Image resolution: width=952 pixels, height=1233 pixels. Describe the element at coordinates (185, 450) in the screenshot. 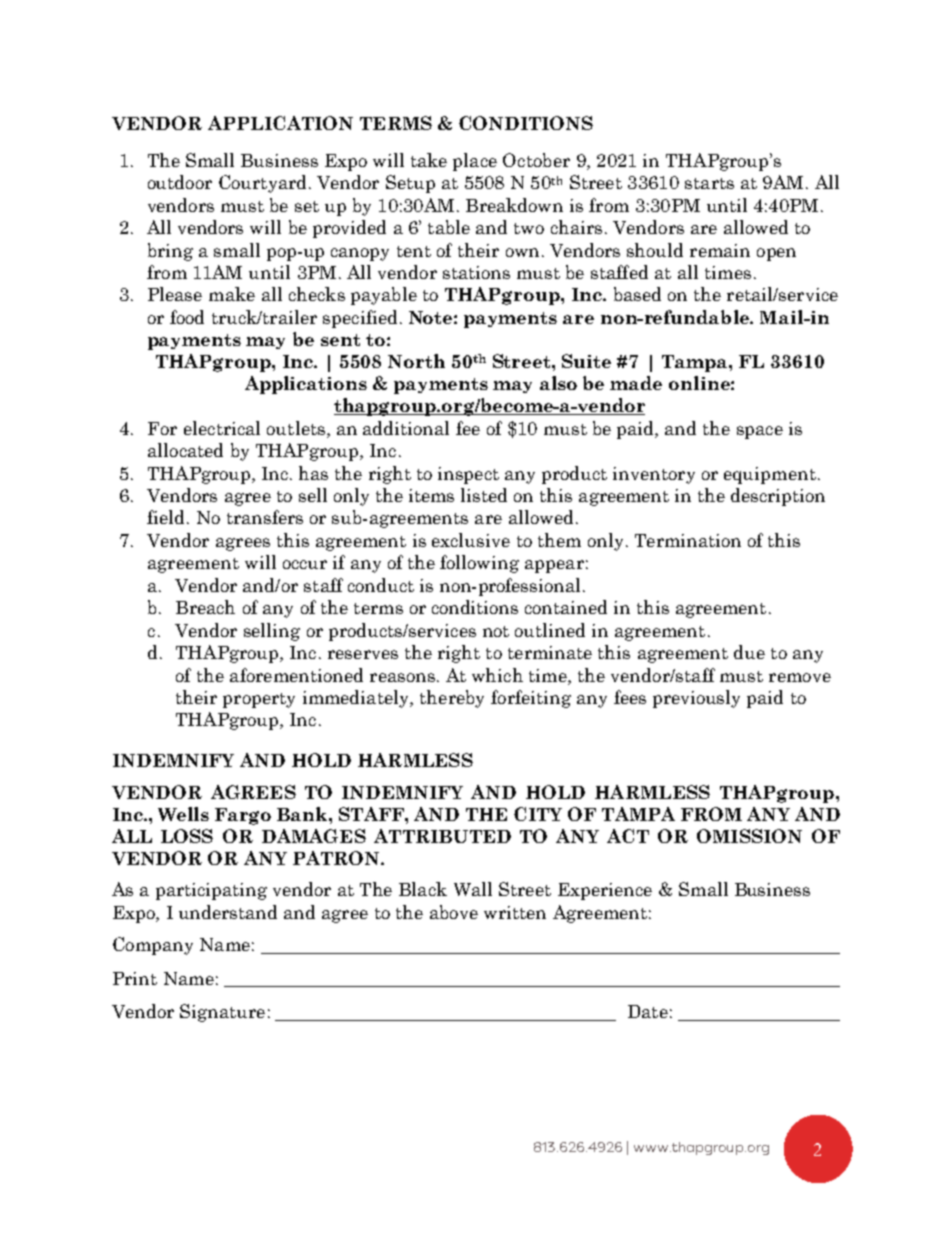

I see `allocated` at that location.
